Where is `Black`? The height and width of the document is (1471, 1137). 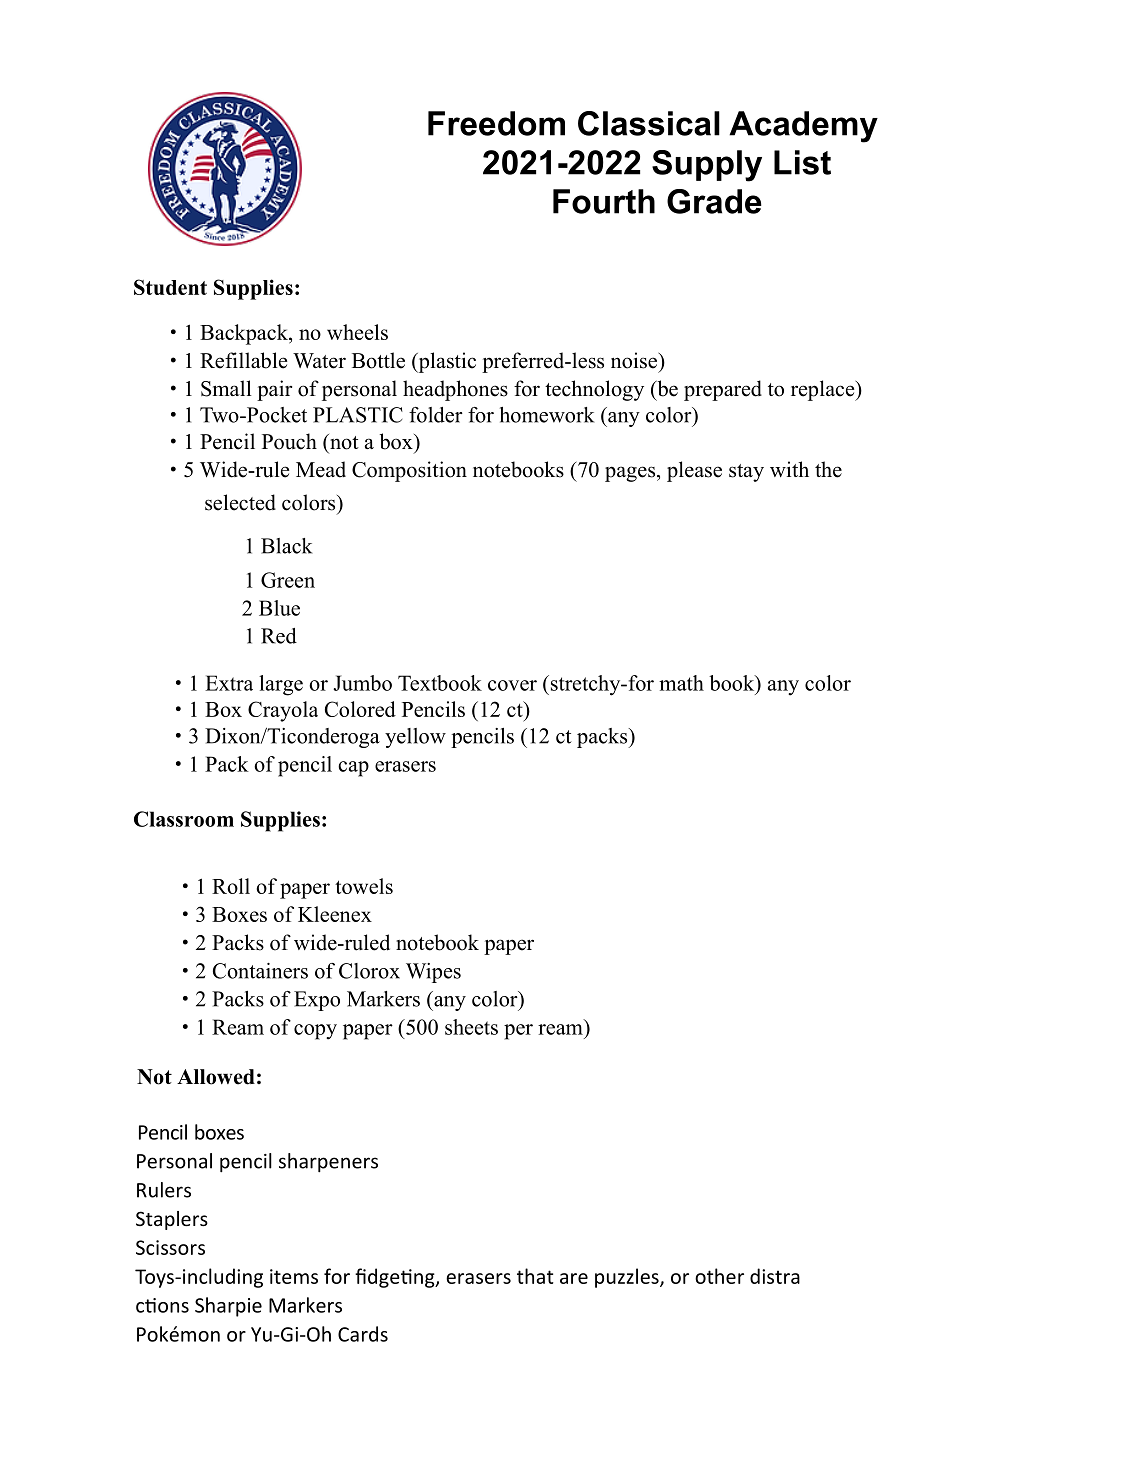
Black is located at coordinates (287, 546).
